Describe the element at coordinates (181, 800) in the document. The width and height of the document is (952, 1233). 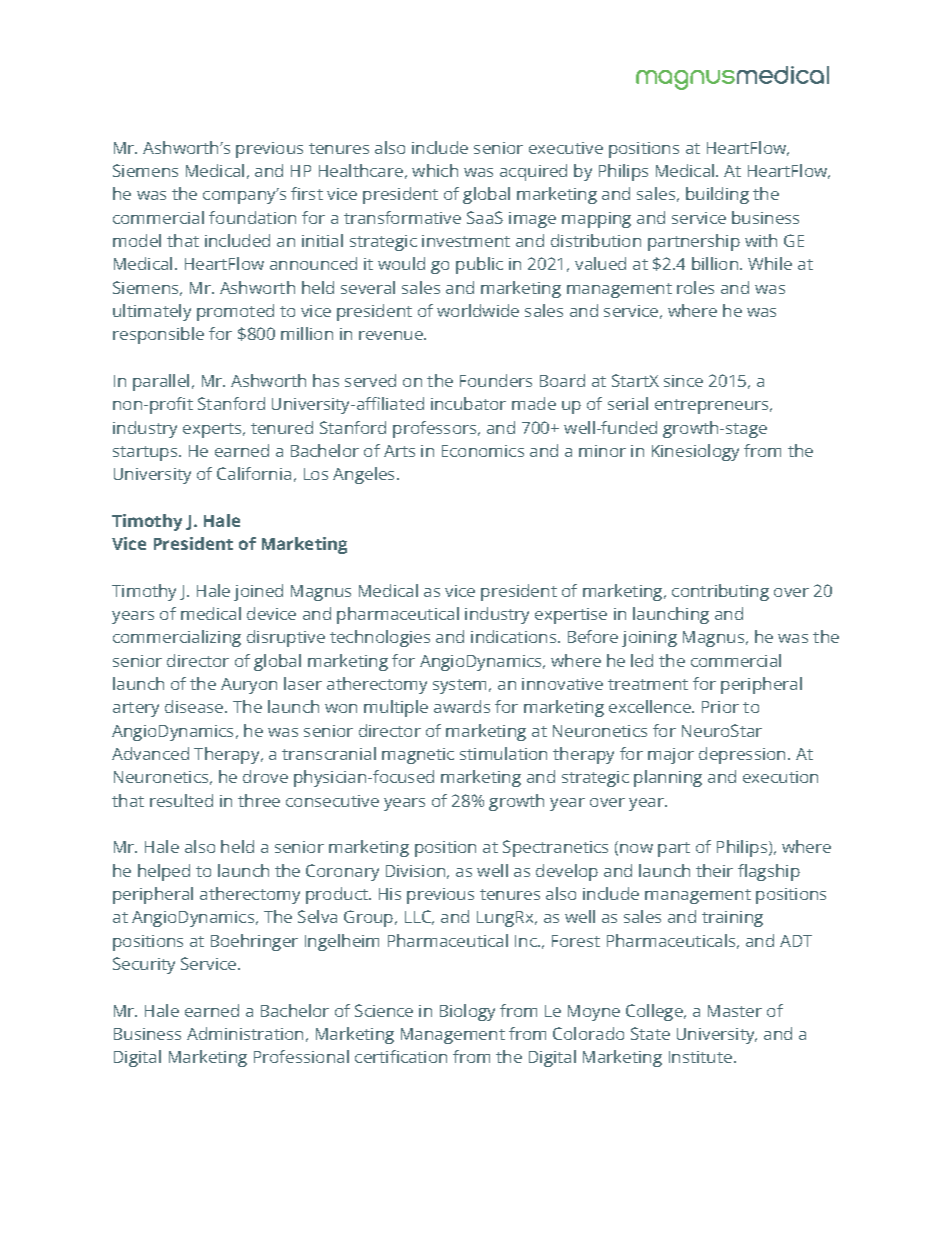
I see `resulted` at that location.
